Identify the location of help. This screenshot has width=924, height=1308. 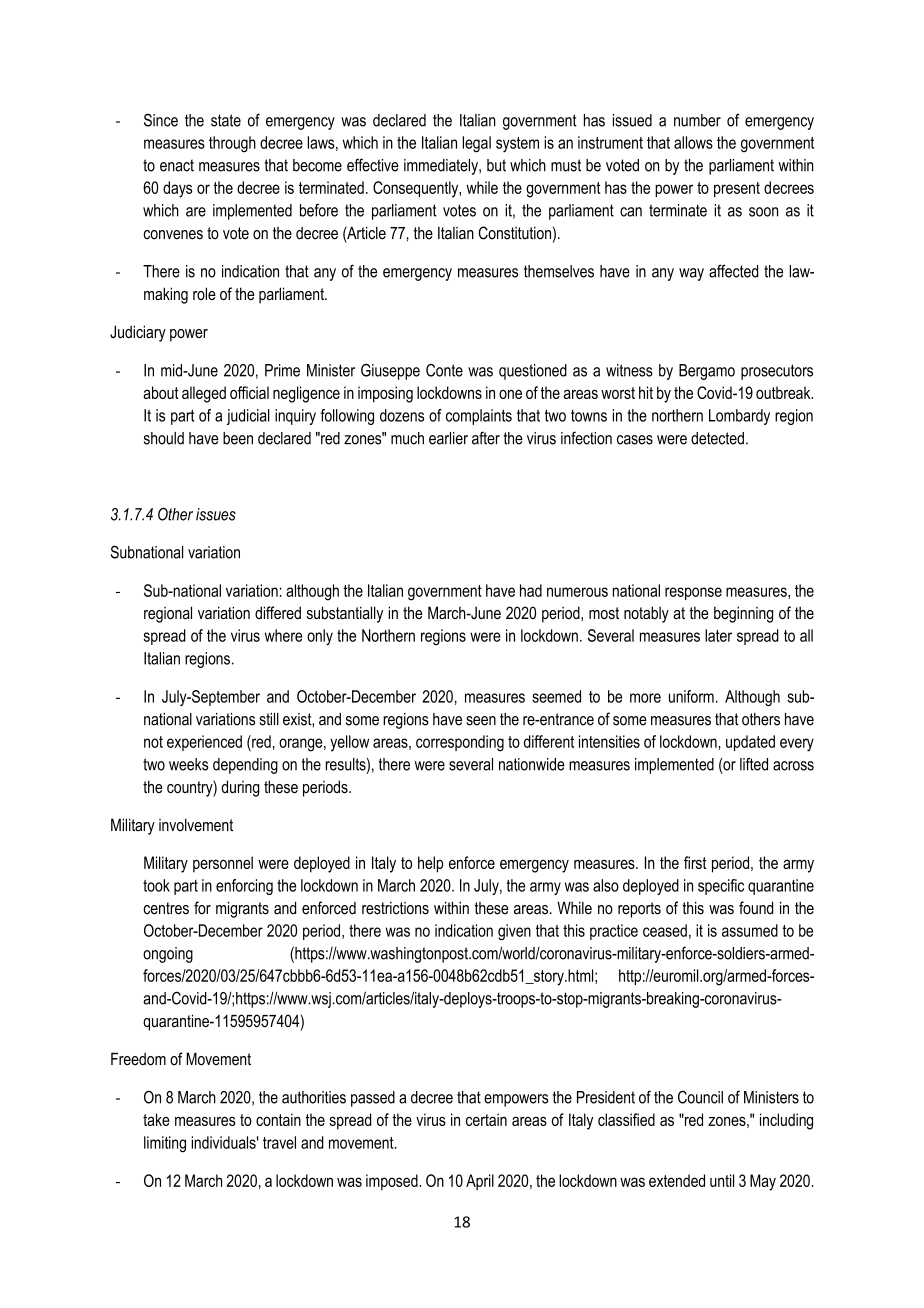
(430, 864).
